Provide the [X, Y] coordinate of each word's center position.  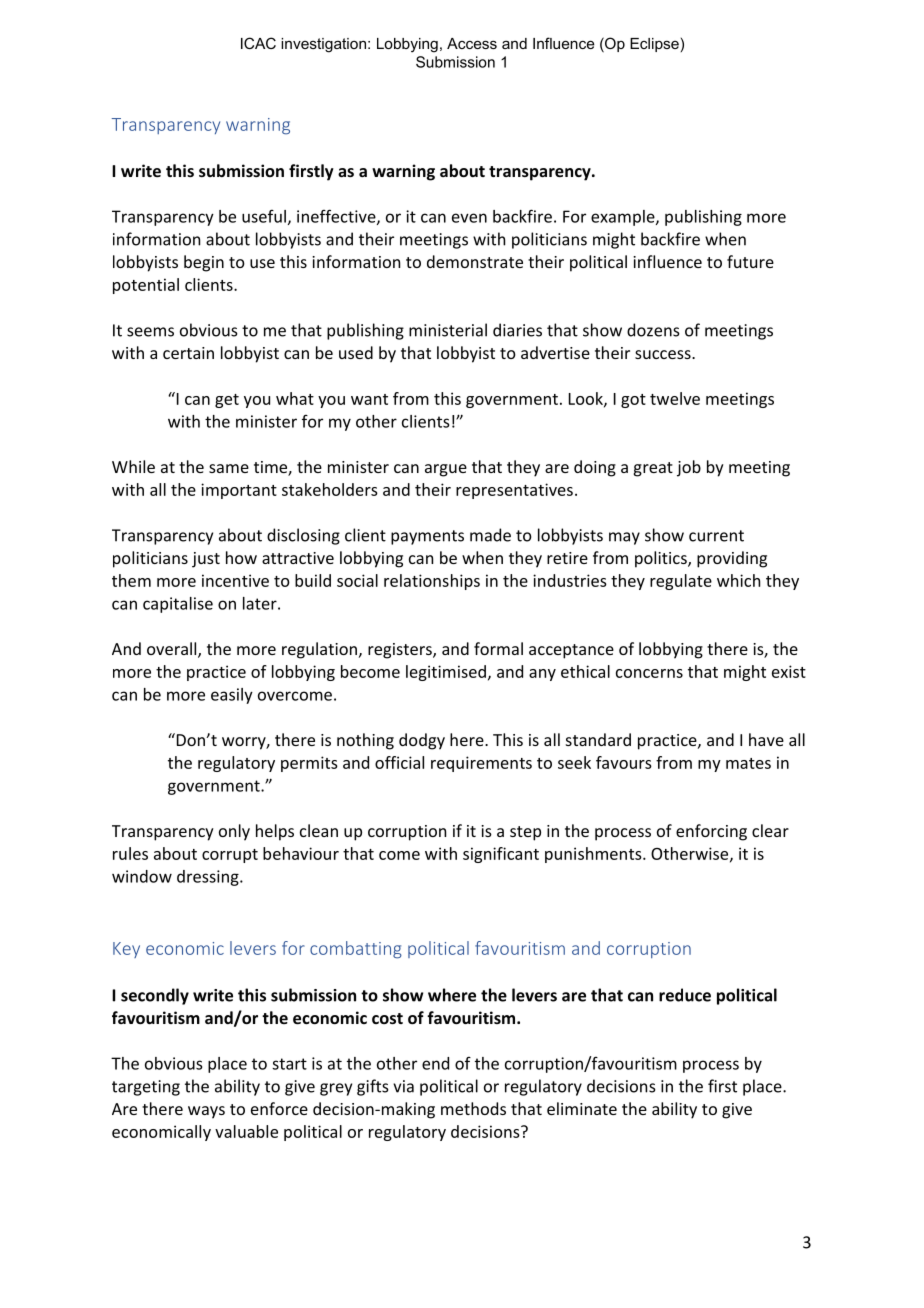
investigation [323, 45]
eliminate [582, 1108]
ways [206, 1112]
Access [472, 43]
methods [473, 1108]
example [624, 218]
